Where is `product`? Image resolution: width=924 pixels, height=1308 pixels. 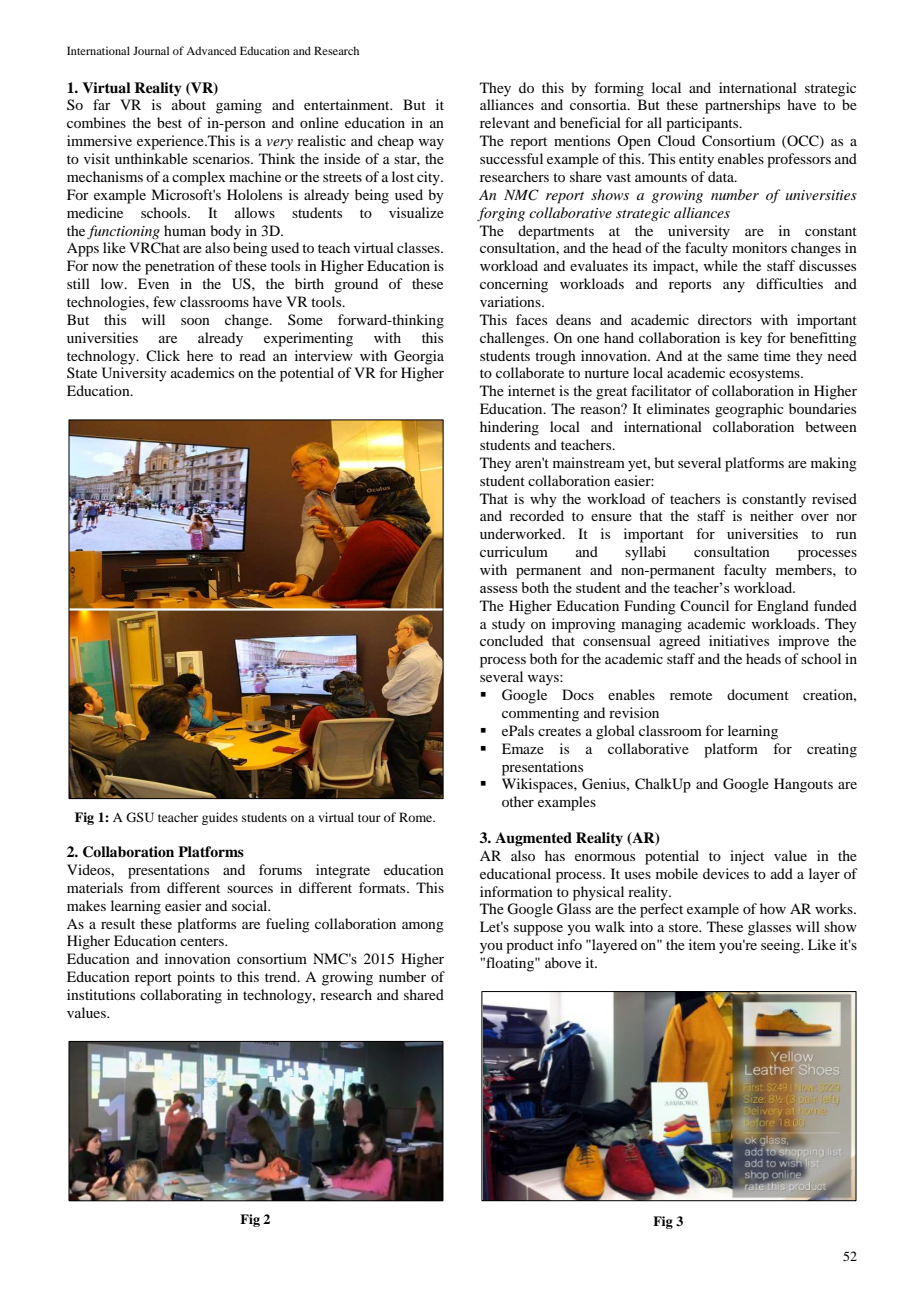
product is located at coordinates (530, 946).
